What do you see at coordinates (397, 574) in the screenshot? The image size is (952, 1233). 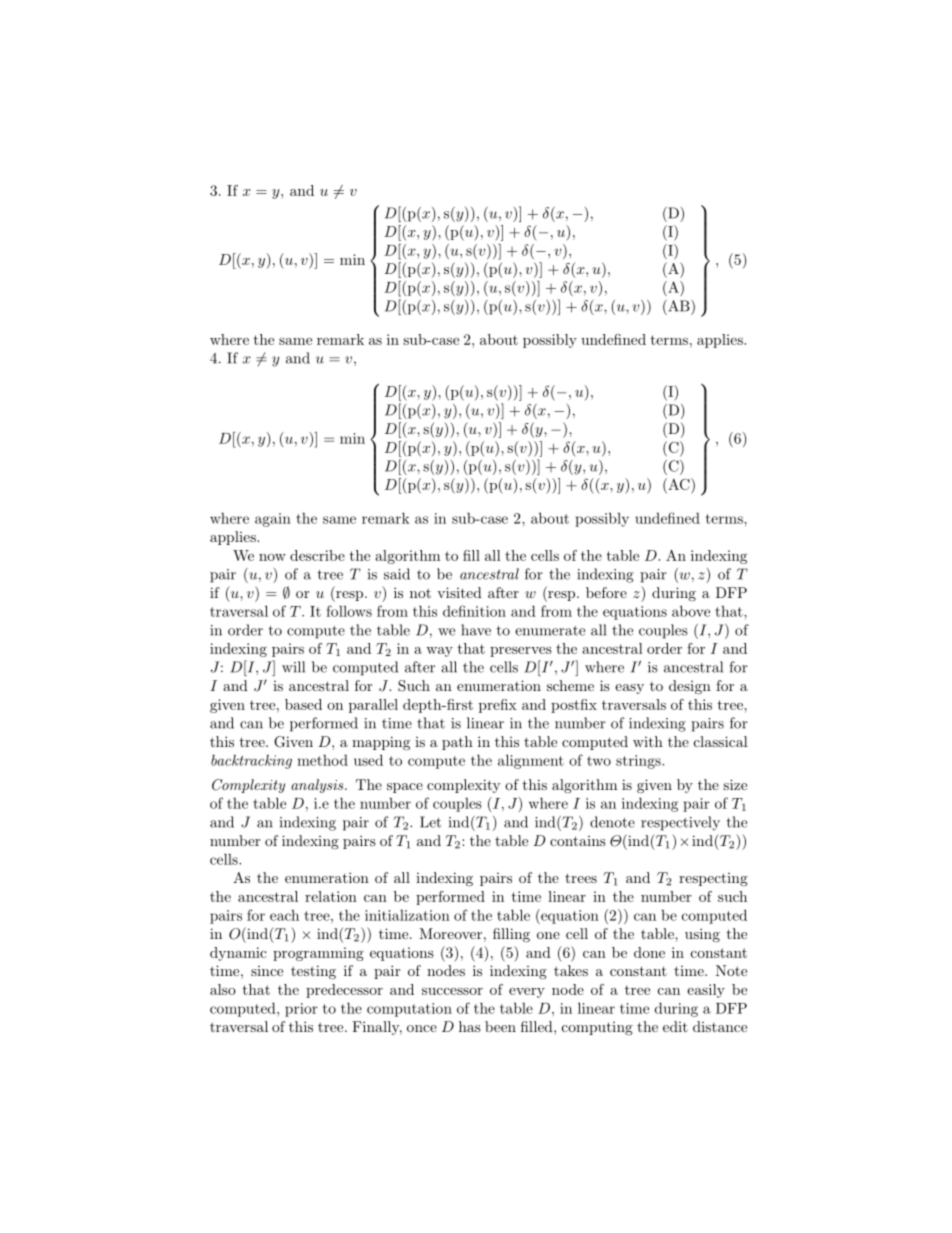 I see `said` at bounding box center [397, 574].
